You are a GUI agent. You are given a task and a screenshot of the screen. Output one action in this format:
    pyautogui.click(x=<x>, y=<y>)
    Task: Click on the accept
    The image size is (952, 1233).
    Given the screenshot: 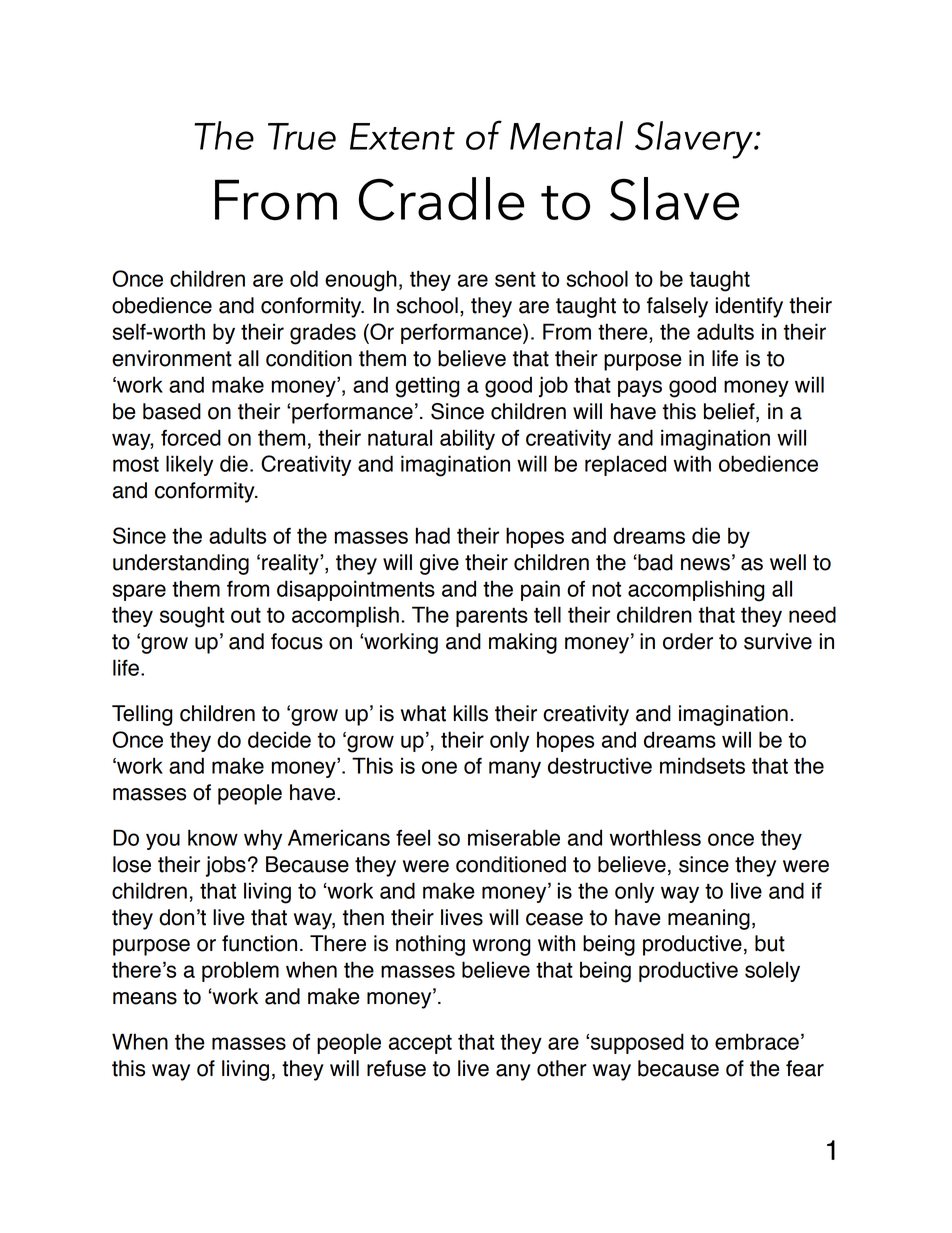 What is the action you would take?
    pyautogui.click(x=420, y=1044)
